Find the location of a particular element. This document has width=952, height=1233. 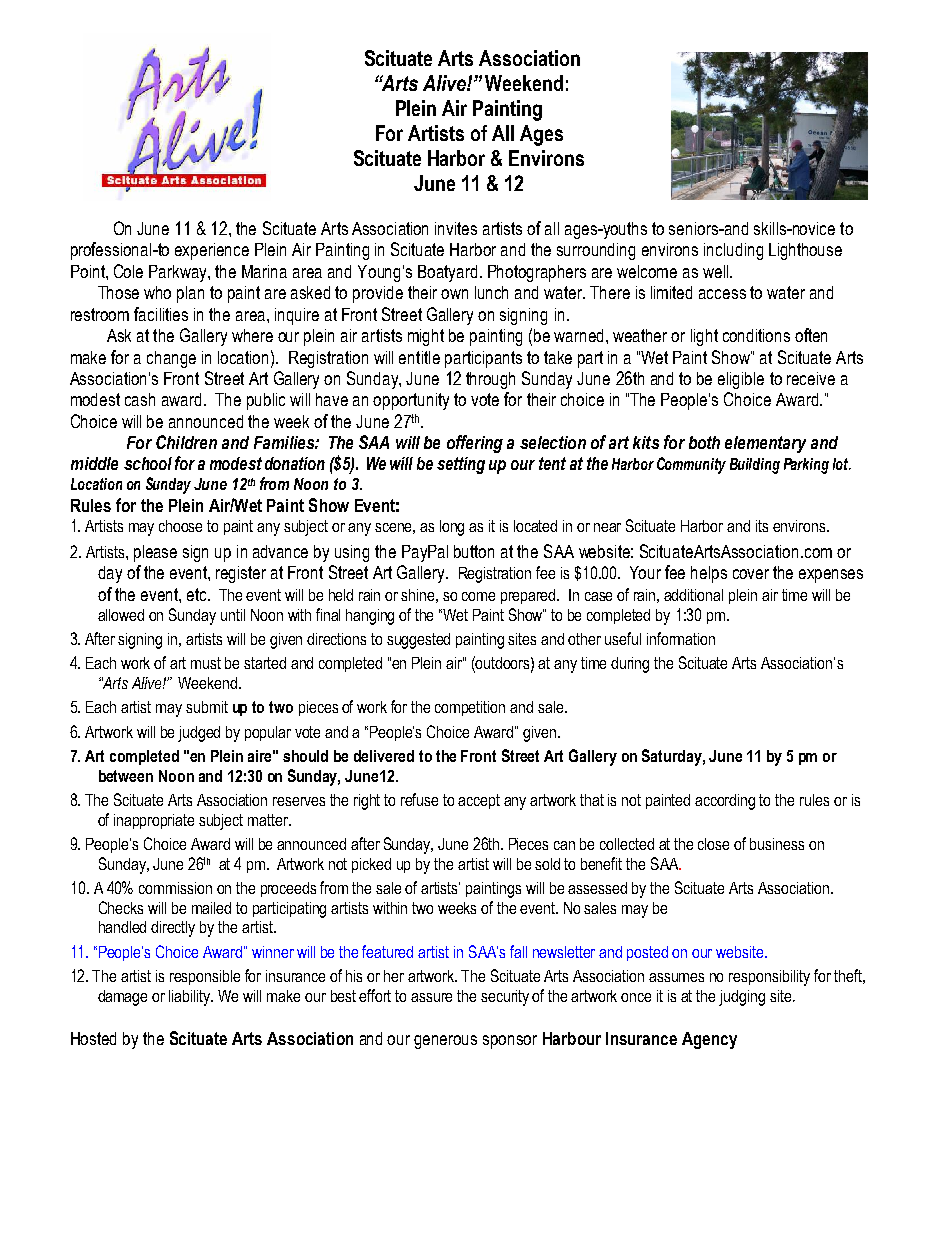

Building is located at coordinates (755, 466).
